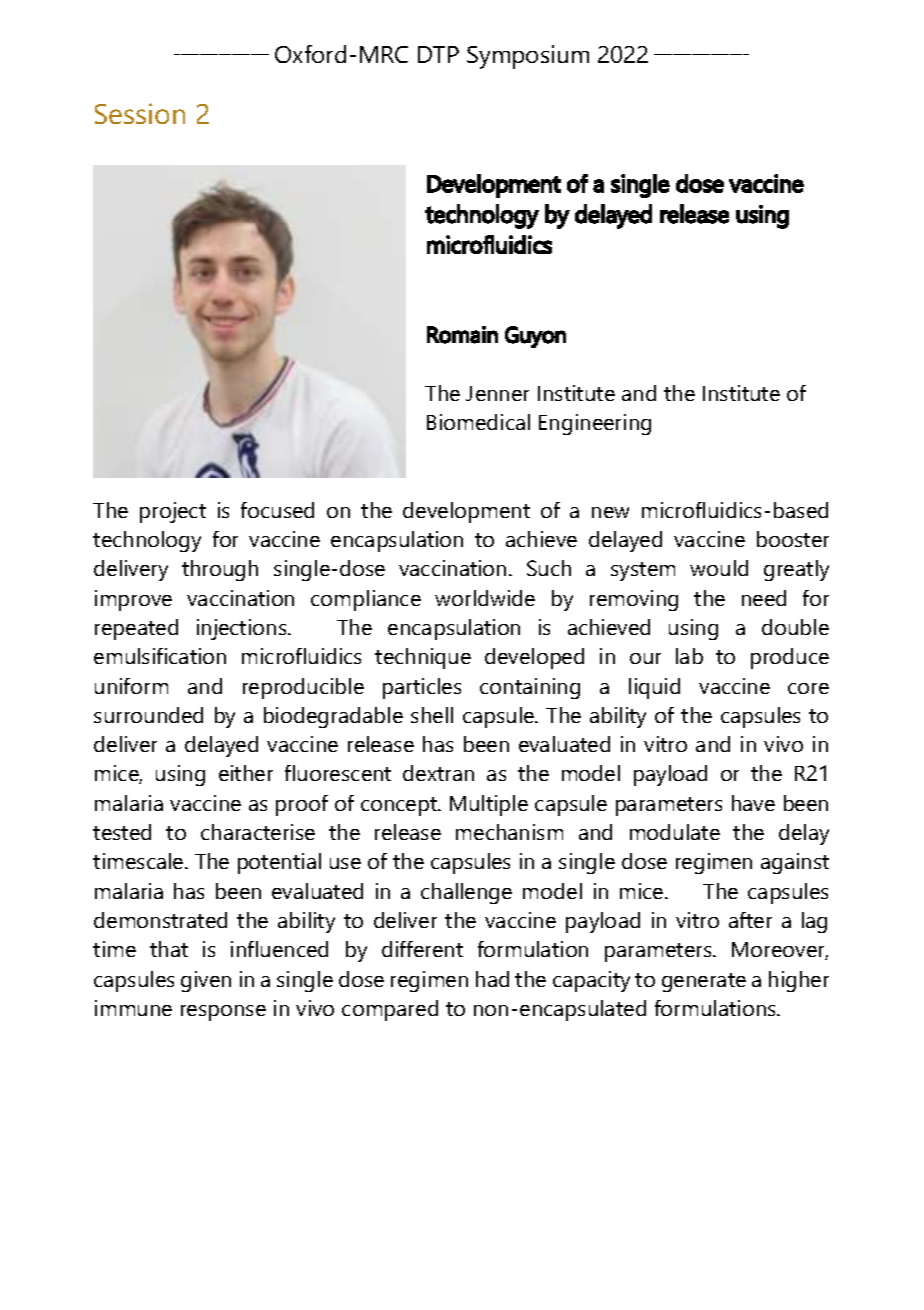  I want to click on would, so click(719, 568).
